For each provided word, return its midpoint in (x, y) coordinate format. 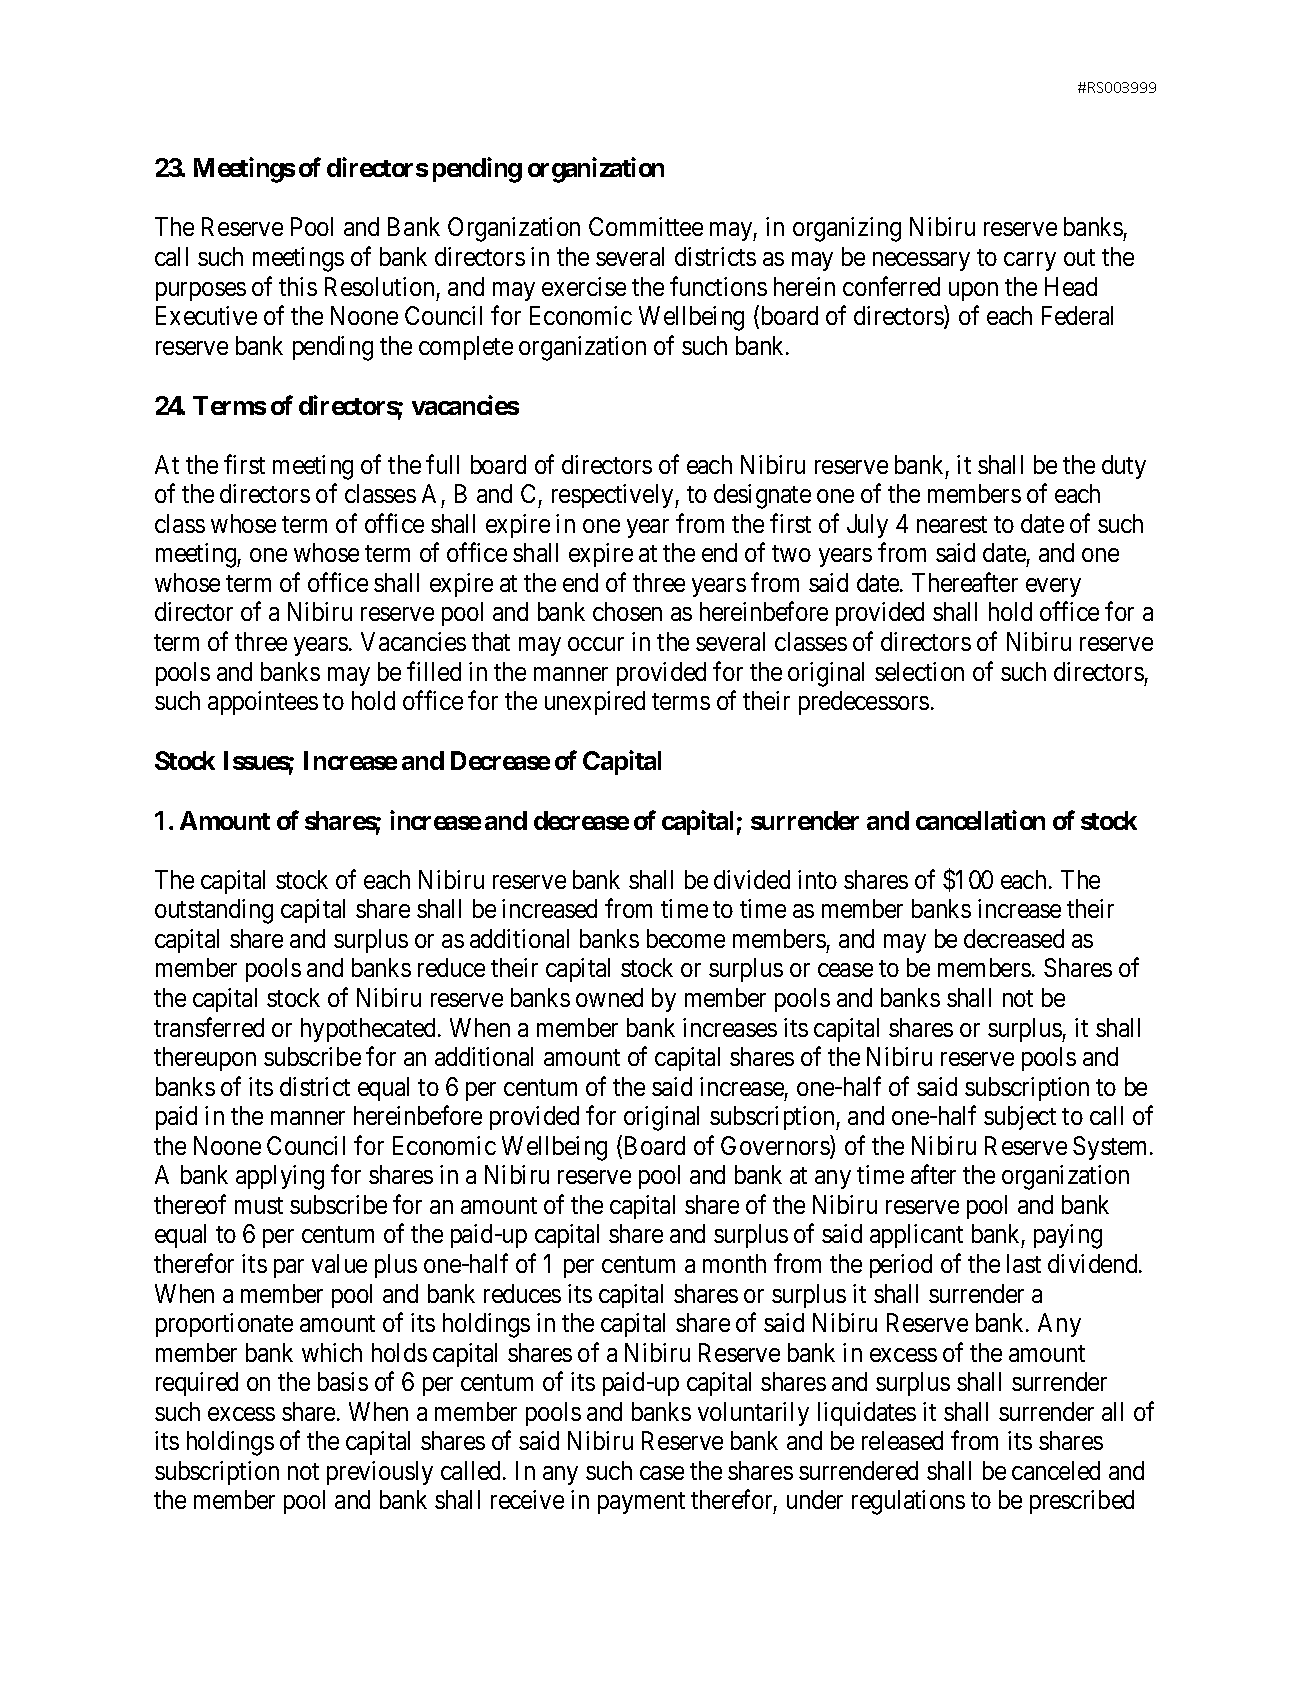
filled (434, 671)
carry (1030, 261)
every (1053, 587)
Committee (646, 226)
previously (380, 1473)
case (662, 1473)
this (298, 286)
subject (1020, 1118)
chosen (627, 611)
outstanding (214, 911)
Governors (776, 1146)
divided (752, 879)
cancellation (980, 820)
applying (280, 1177)
